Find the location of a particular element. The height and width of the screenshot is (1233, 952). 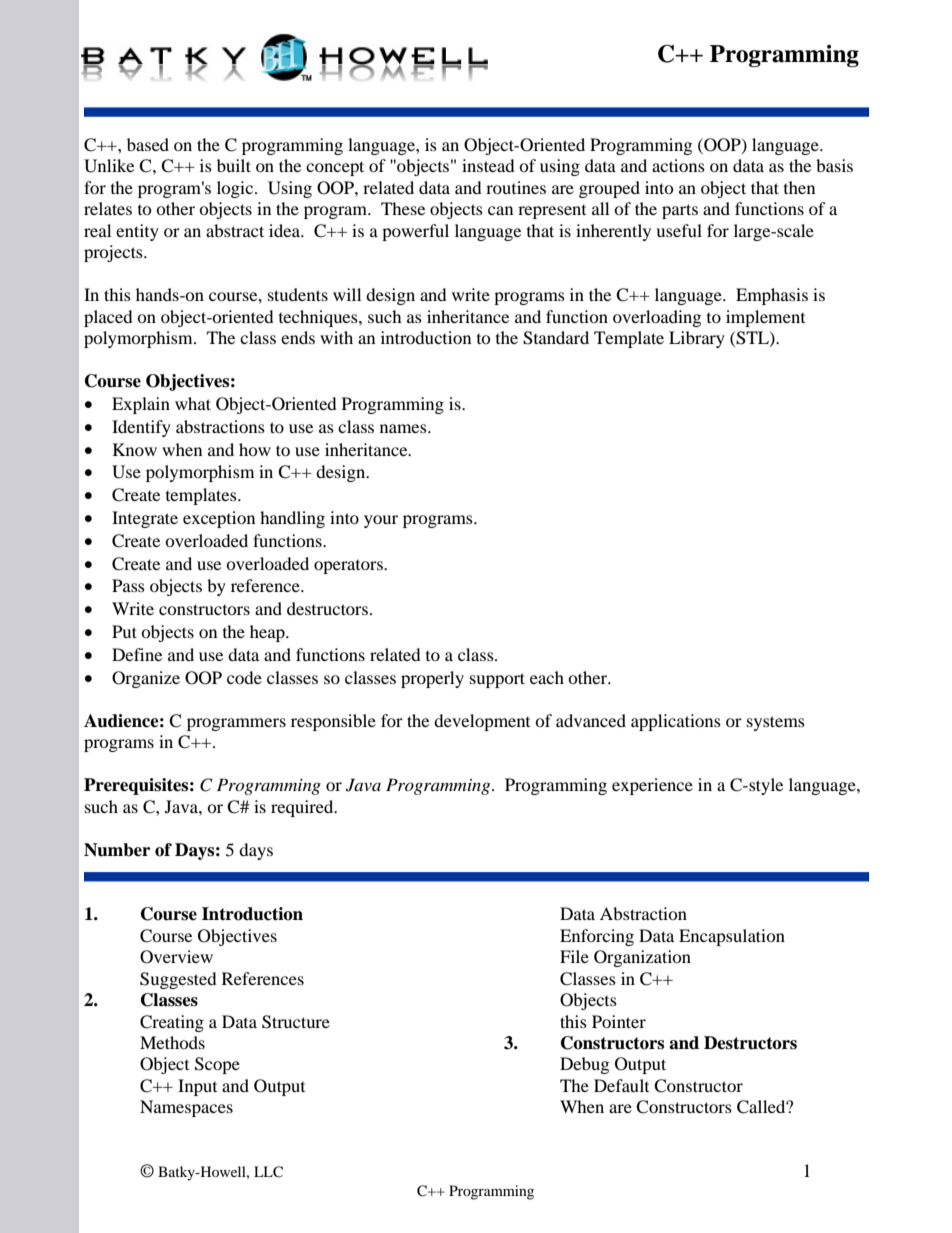

then is located at coordinates (799, 187).
